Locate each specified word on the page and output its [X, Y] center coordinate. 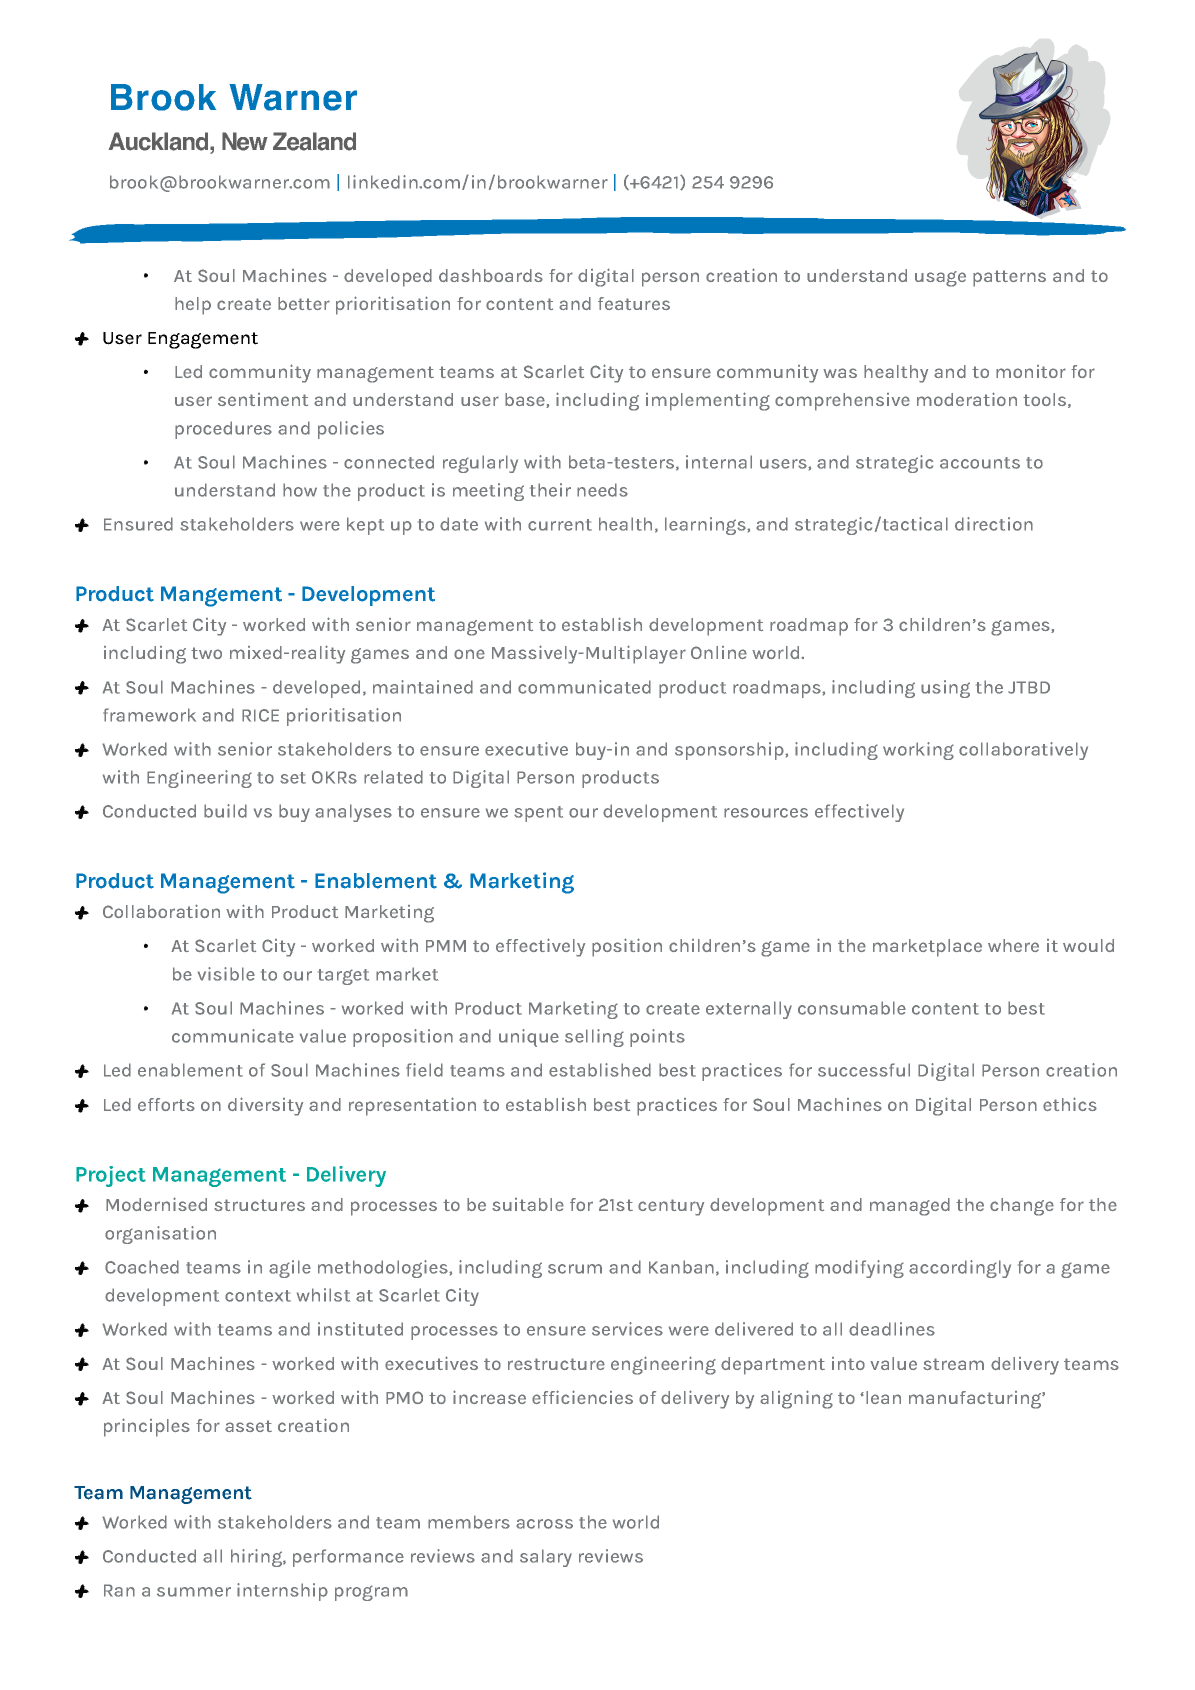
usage [940, 279]
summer [194, 1592]
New [245, 141]
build [225, 811]
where [1013, 945]
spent [538, 814]
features [634, 303]
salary [546, 1558]
